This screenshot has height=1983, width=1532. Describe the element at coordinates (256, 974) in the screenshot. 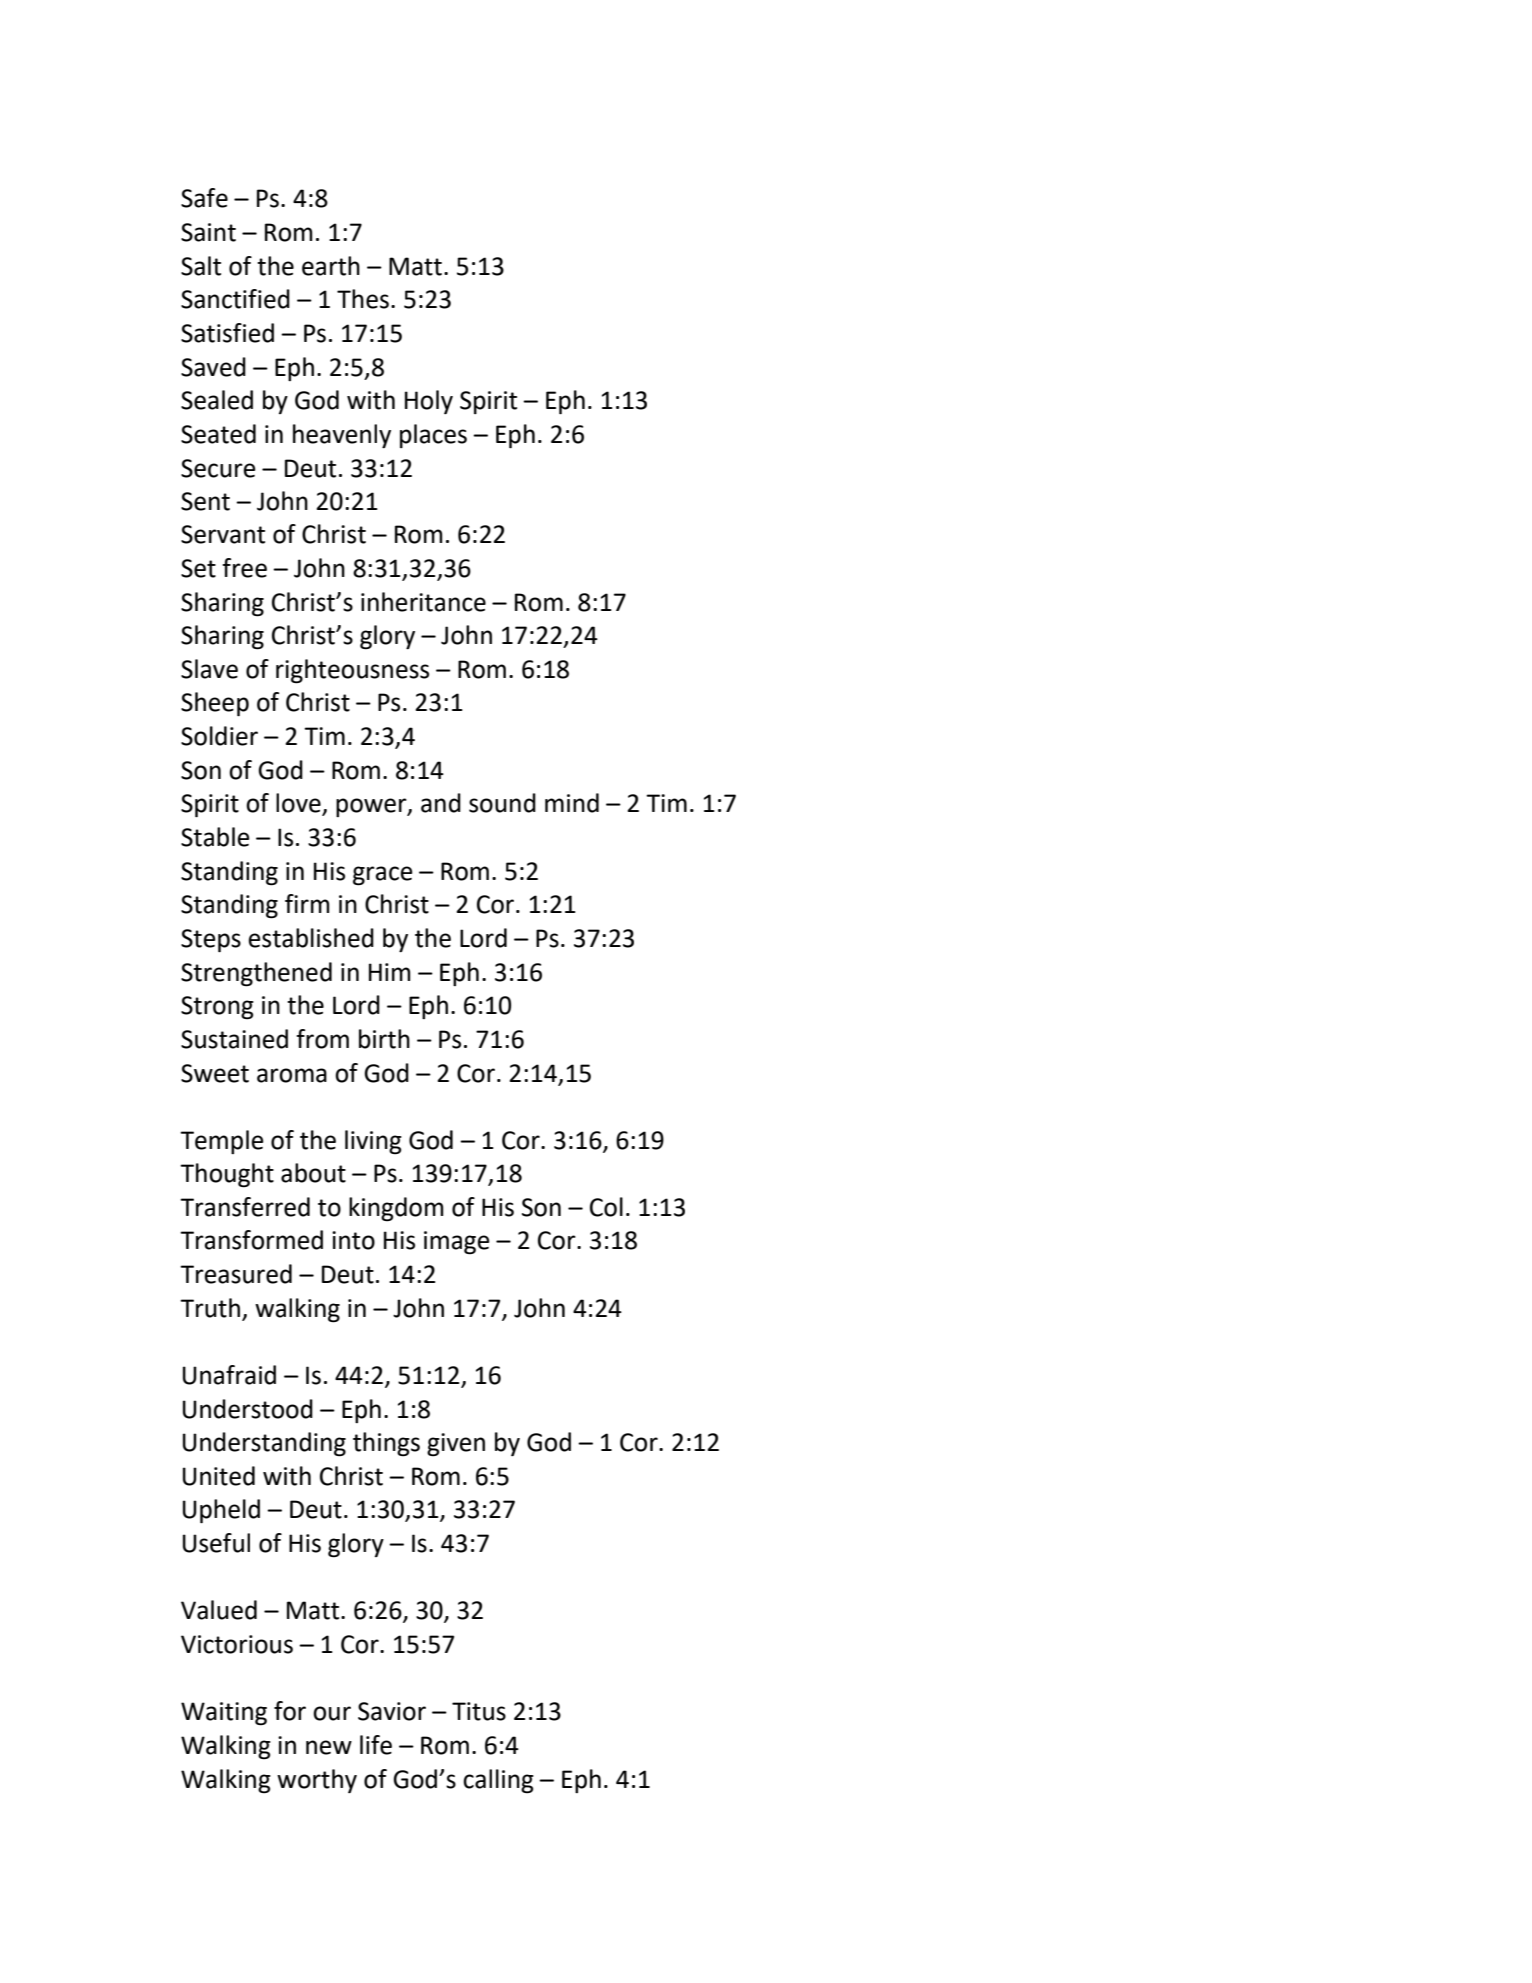

I see `Strengthened` at that location.
